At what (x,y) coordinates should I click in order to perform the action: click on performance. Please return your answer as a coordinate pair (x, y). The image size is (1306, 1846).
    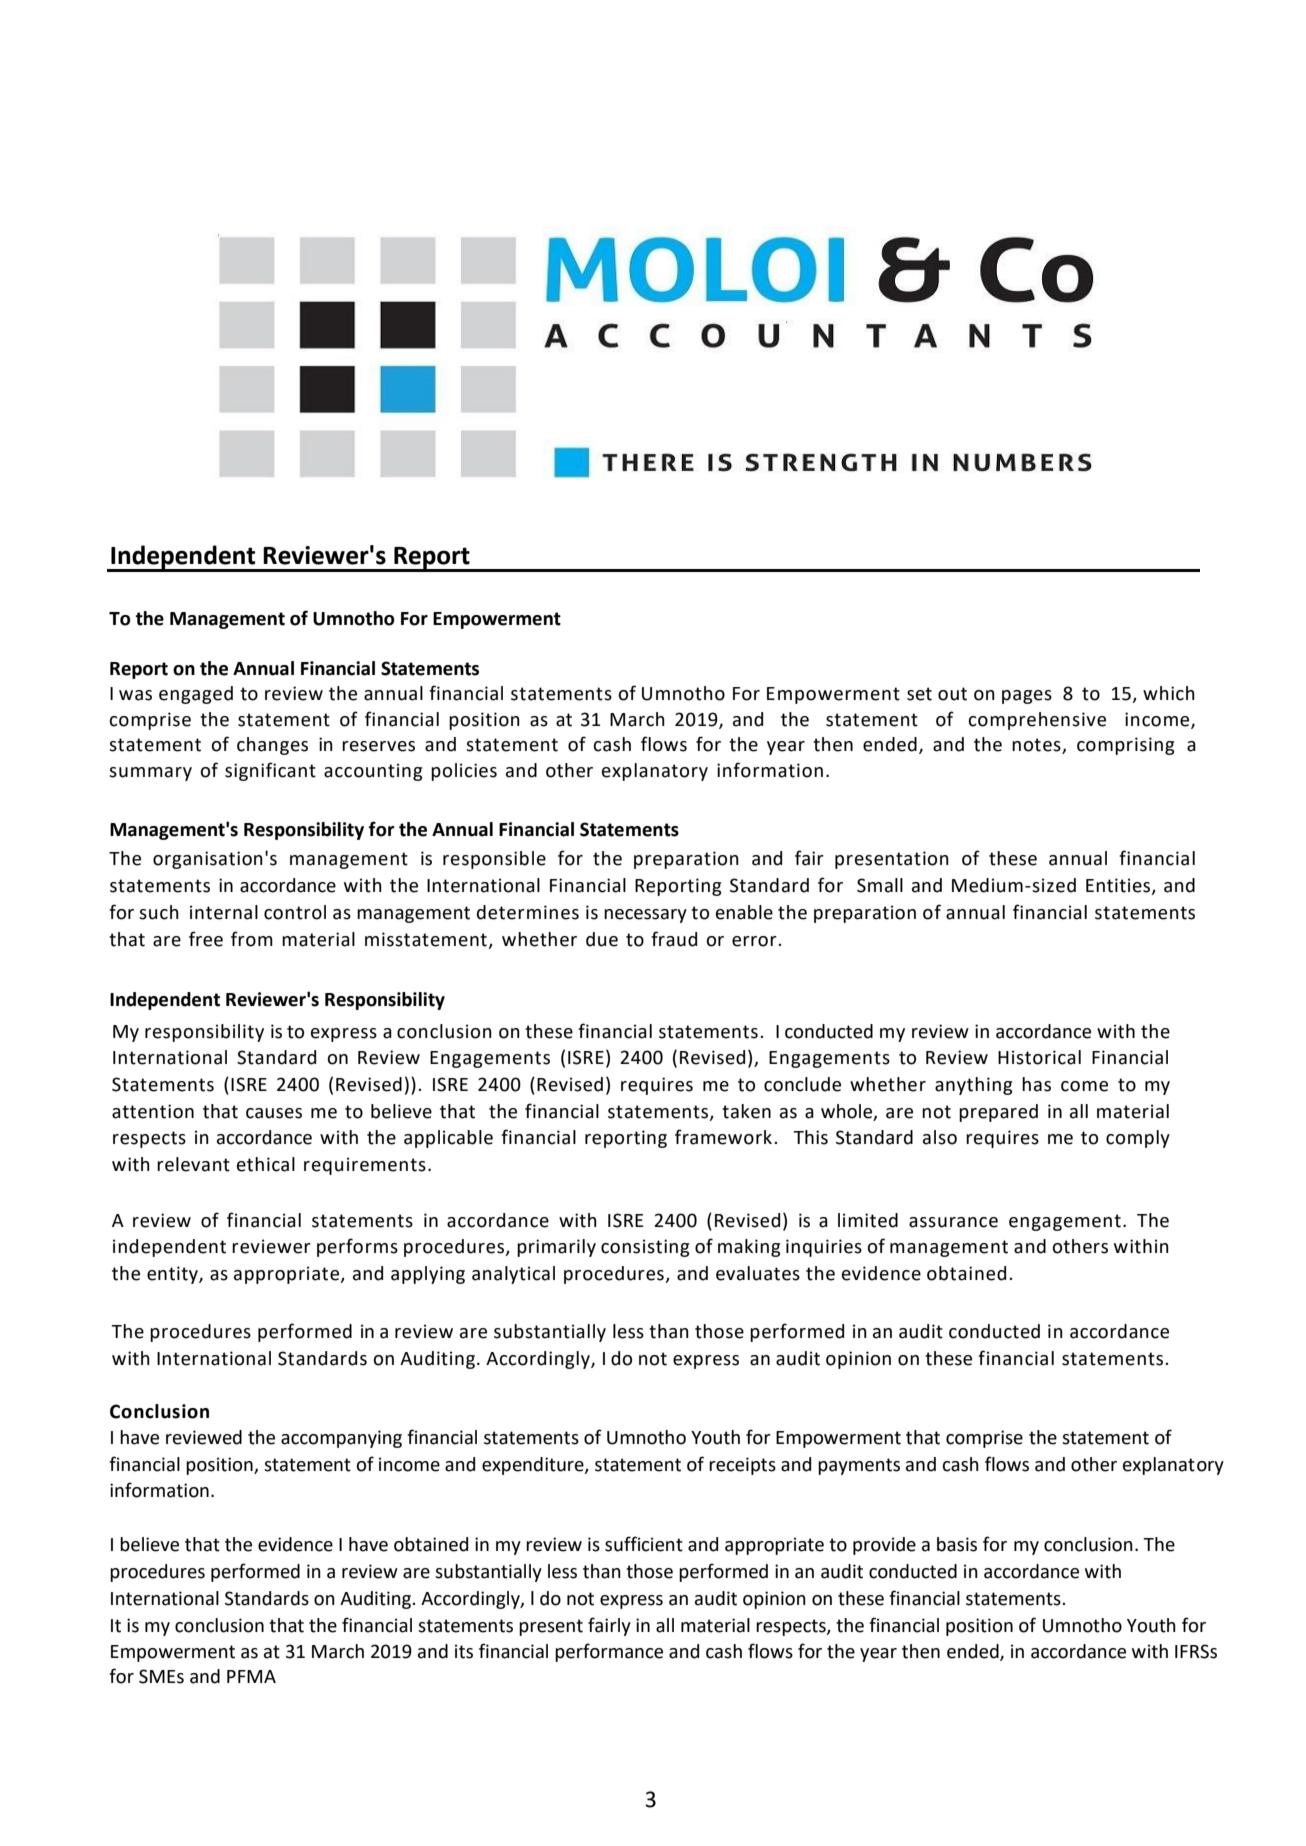
    Looking at the image, I should click on (609, 1652).
